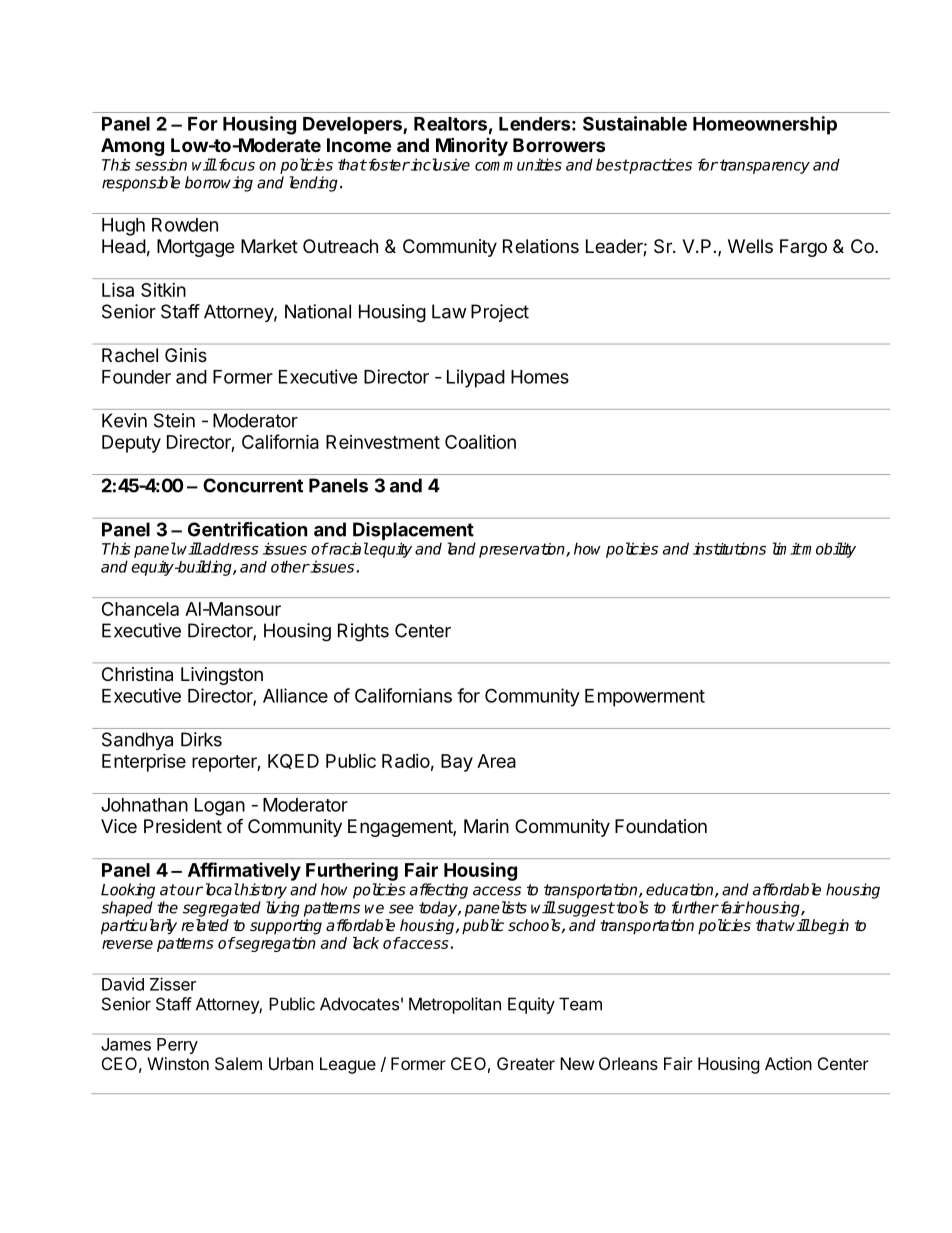 This screenshot has width=952, height=1233. I want to click on transparency, so click(765, 166).
